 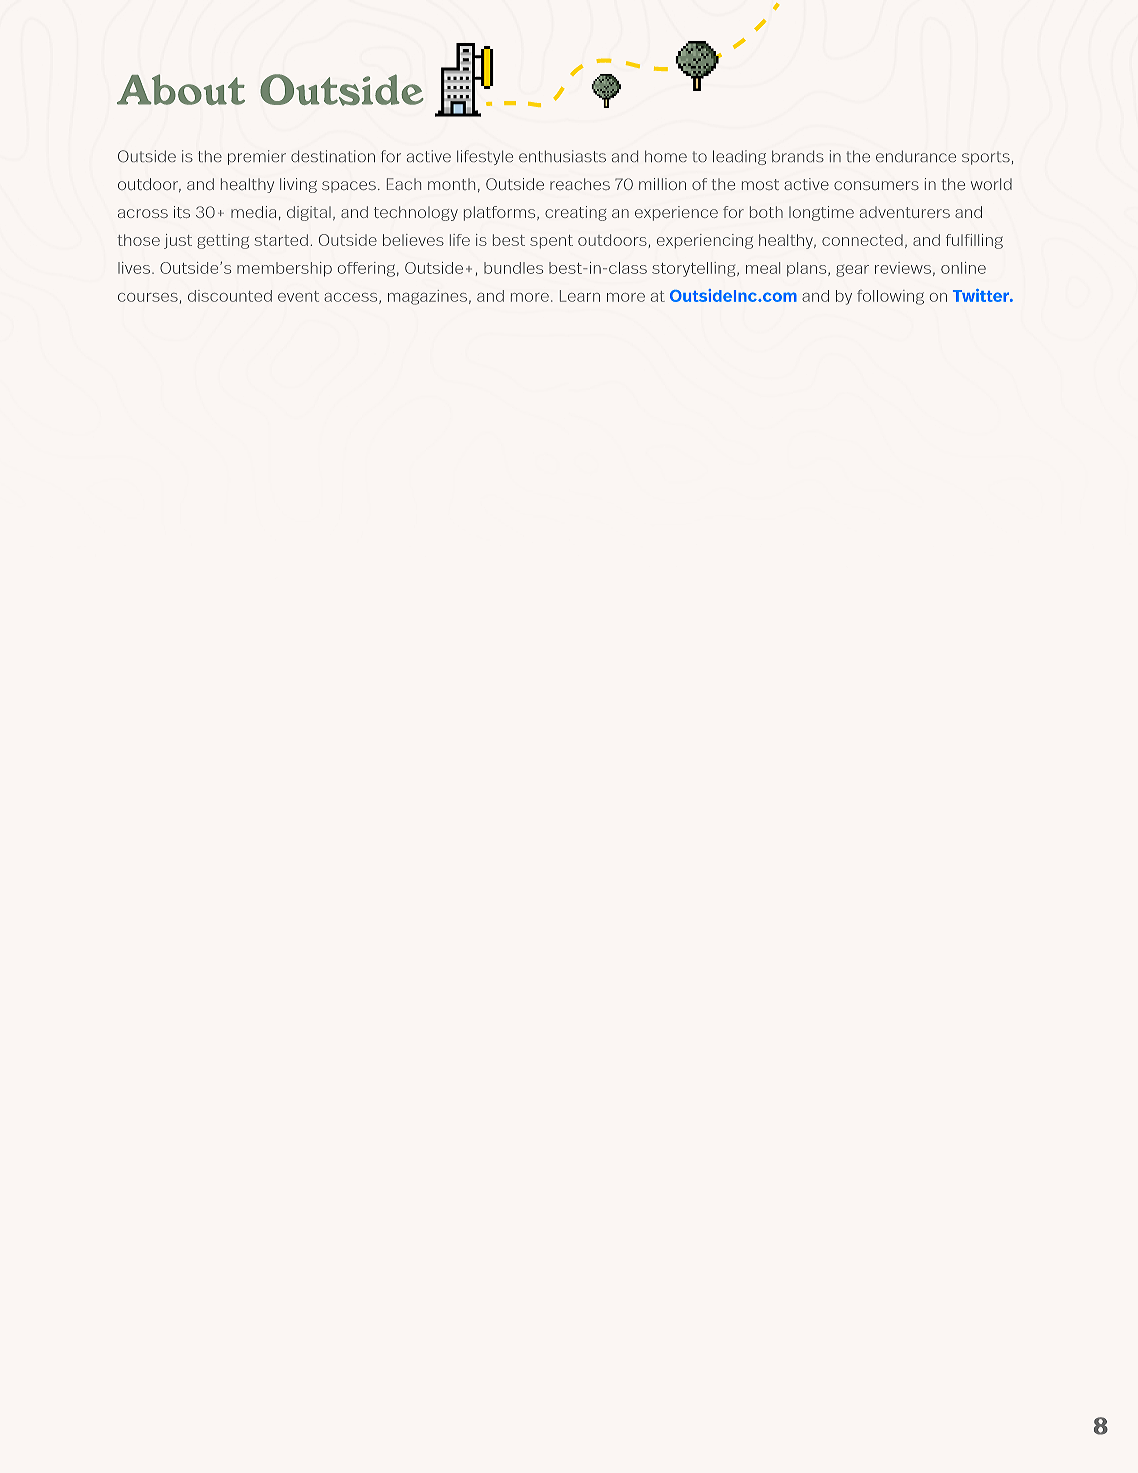 What do you see at coordinates (666, 156) in the screenshot?
I see `home` at bounding box center [666, 156].
